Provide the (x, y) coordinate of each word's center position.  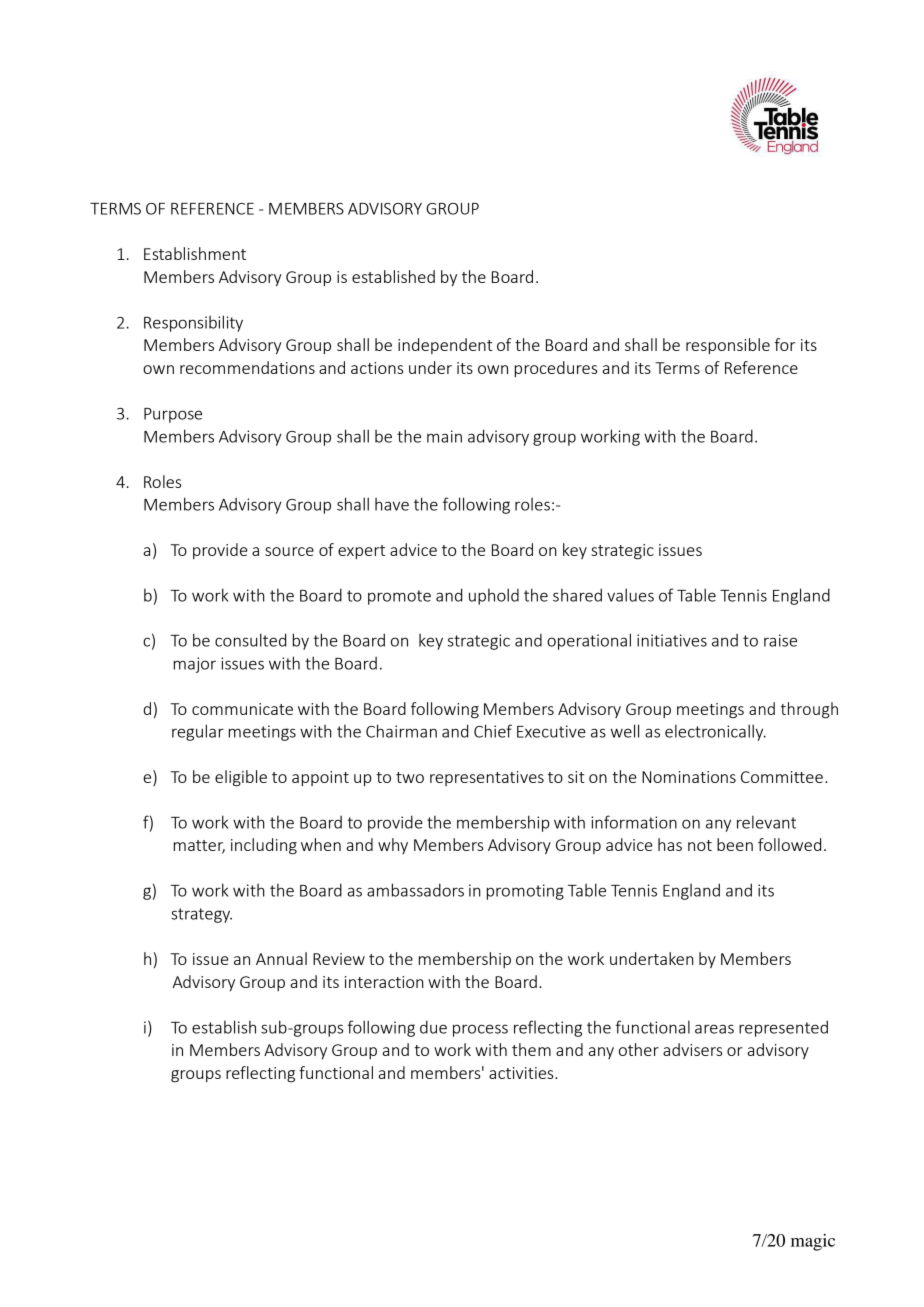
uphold (494, 596)
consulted (250, 640)
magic (813, 1242)
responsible (728, 346)
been (735, 844)
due (433, 1027)
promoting (525, 892)
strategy (201, 915)
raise (780, 640)
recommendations (247, 367)
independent (445, 346)
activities (522, 1073)
